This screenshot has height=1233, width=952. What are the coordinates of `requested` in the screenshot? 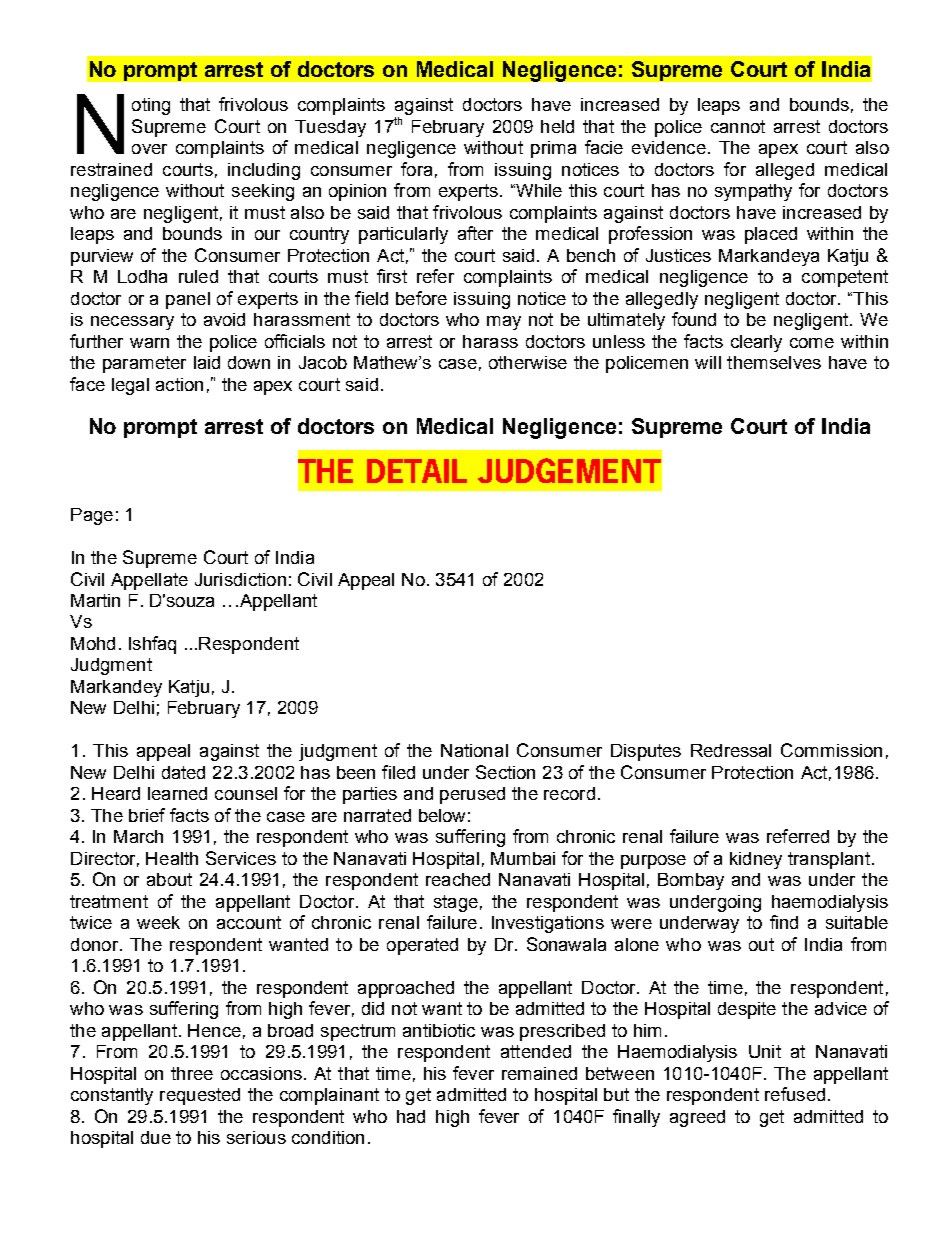 It's located at (200, 1096).
